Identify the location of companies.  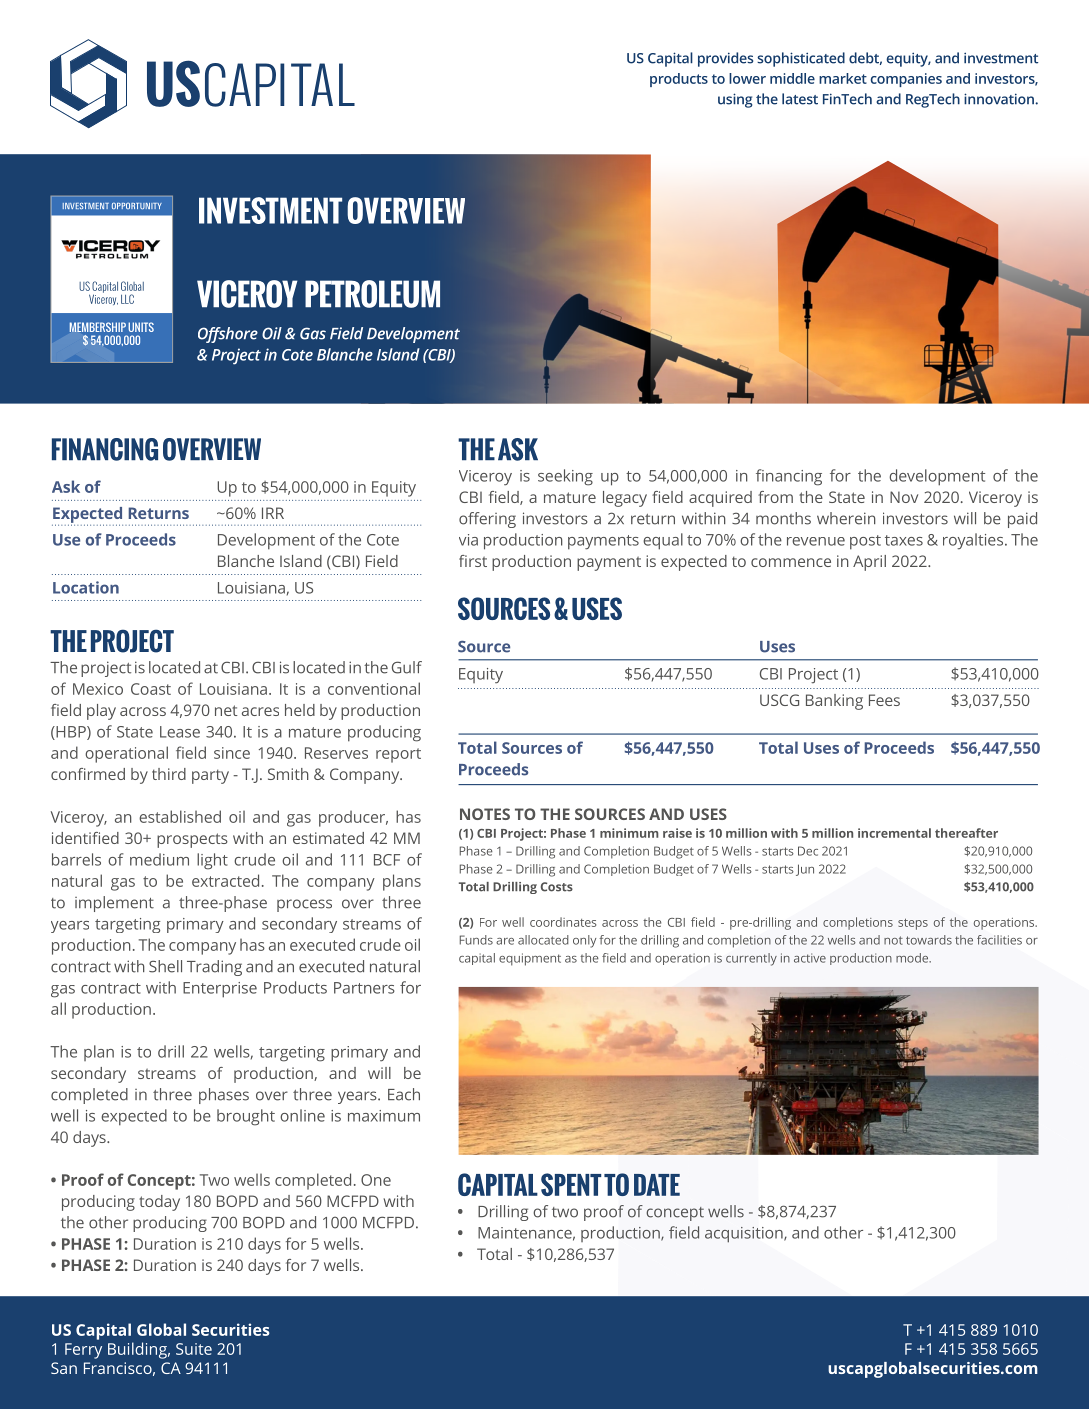
(906, 80).
